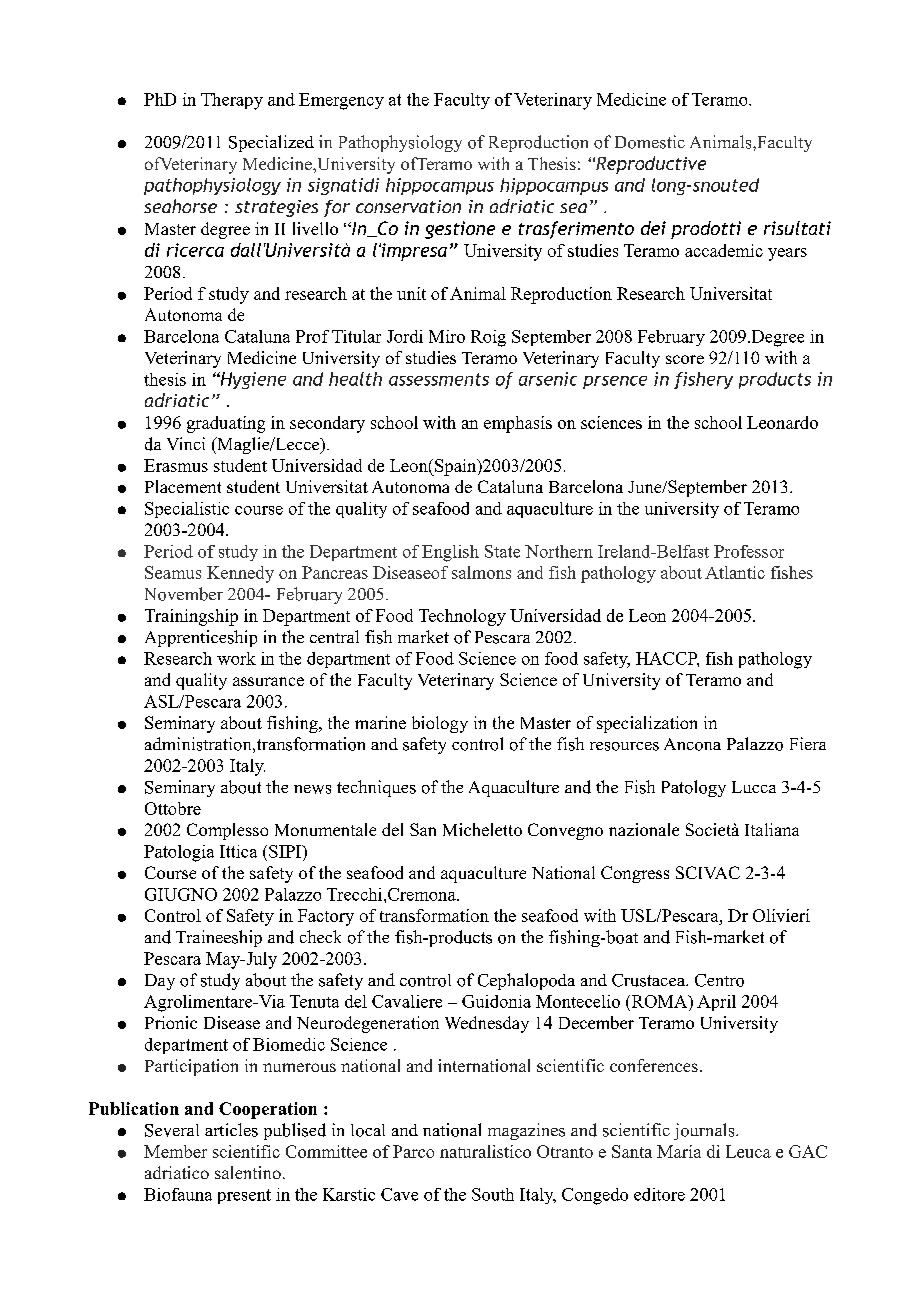 Image resolution: width=924 pixels, height=1308 pixels. Describe the element at coordinates (772, 829) in the page. I see `Italiana` at that location.
